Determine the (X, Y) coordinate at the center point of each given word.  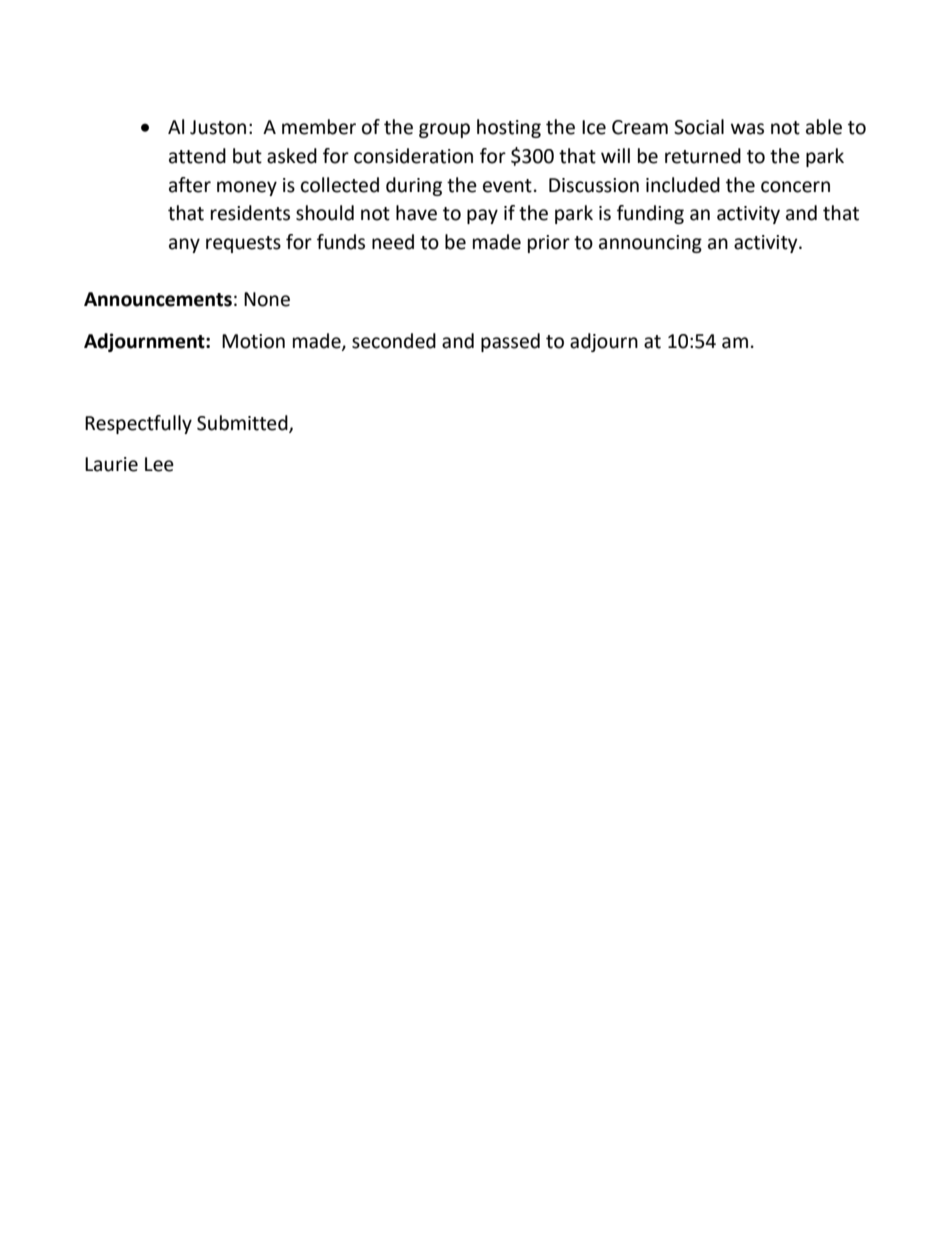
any (184, 245)
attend (197, 156)
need (393, 242)
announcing (650, 244)
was (747, 129)
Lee (159, 464)
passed (510, 342)
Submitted (243, 423)
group (444, 130)
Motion (253, 341)
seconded (394, 341)
